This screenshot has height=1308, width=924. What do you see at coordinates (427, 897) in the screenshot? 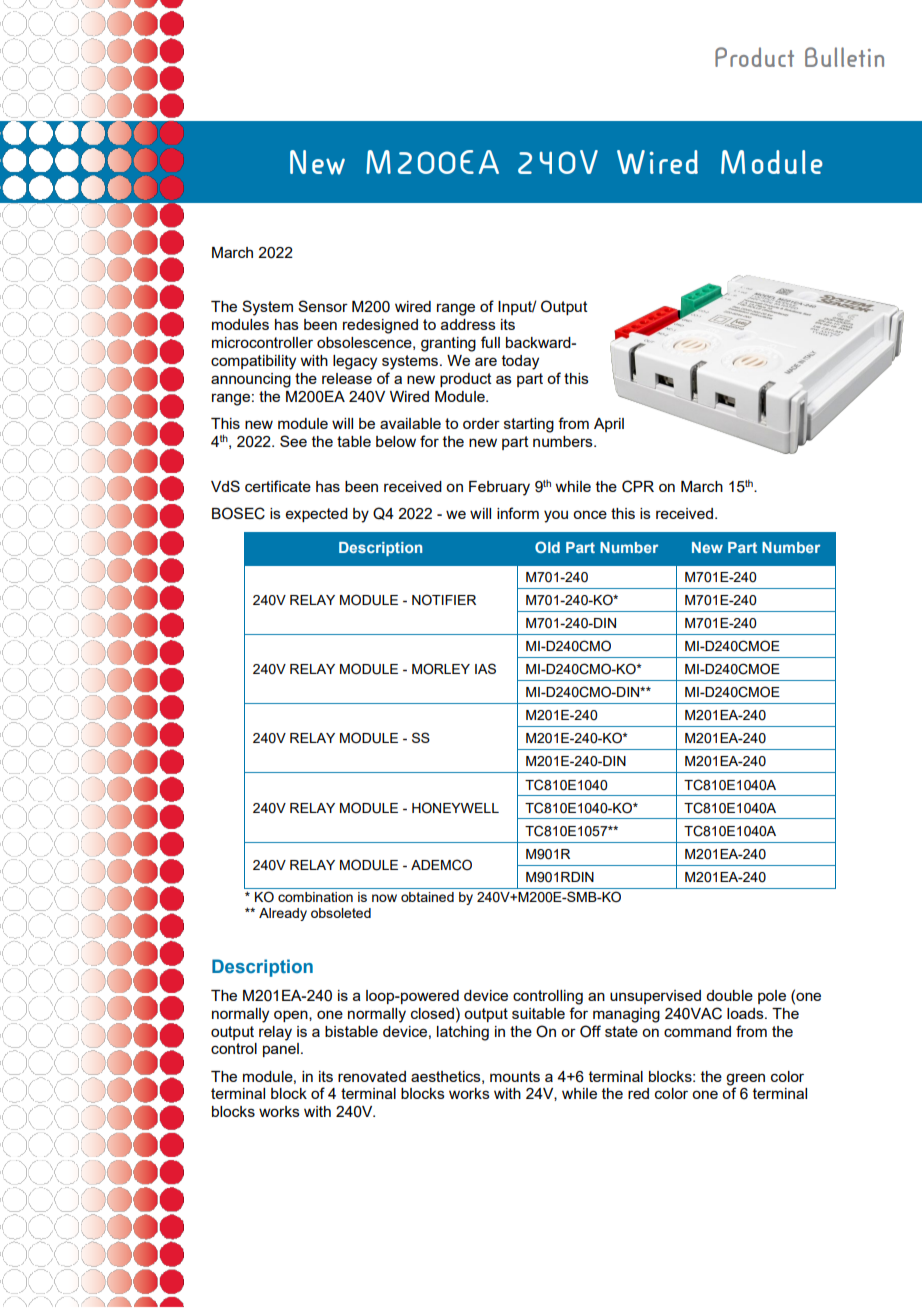
I see `obtained` at bounding box center [427, 897].
